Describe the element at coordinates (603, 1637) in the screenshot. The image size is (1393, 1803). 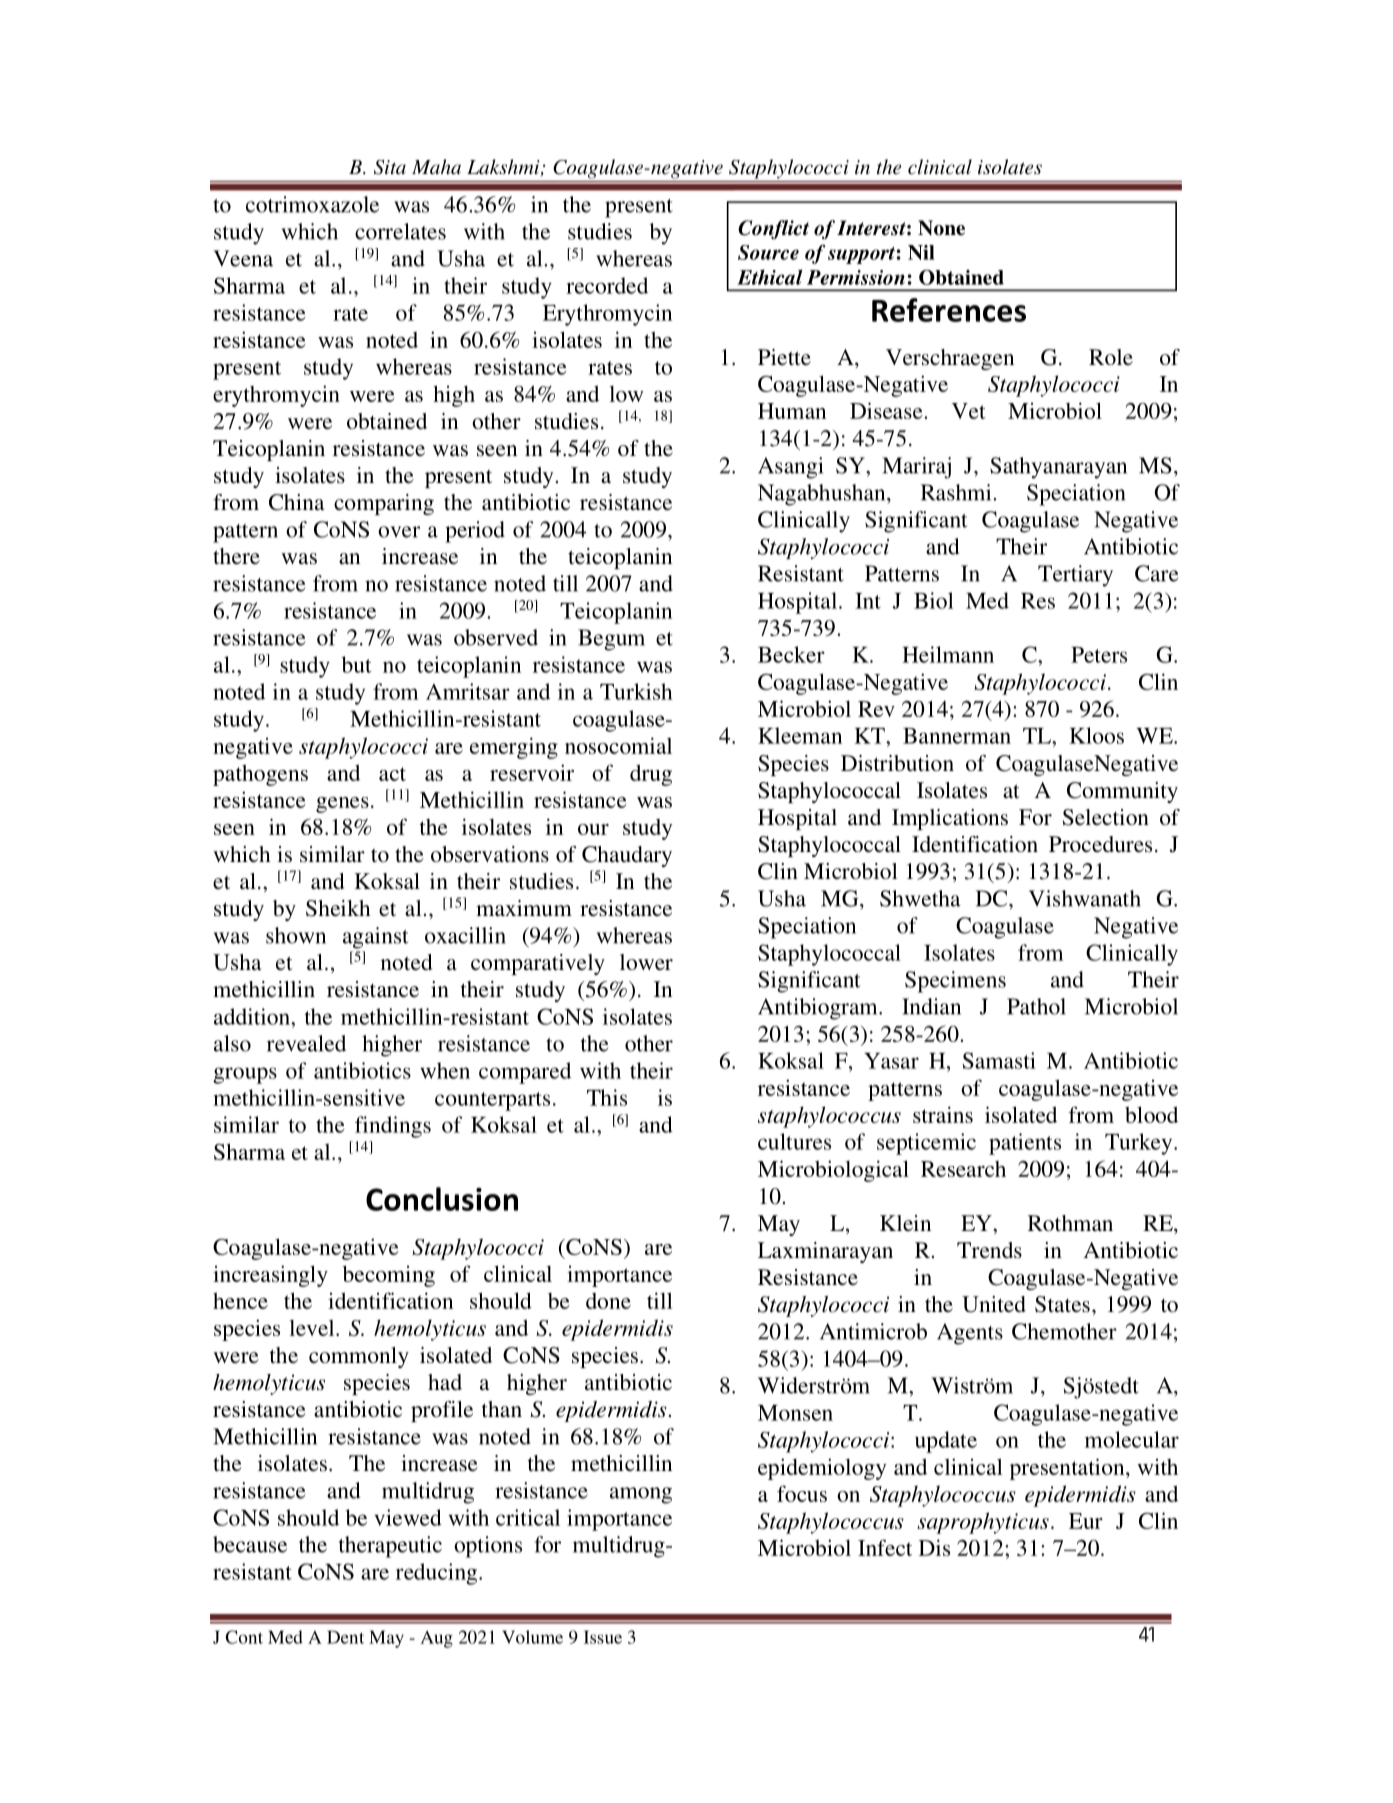
I see `Issue` at that location.
